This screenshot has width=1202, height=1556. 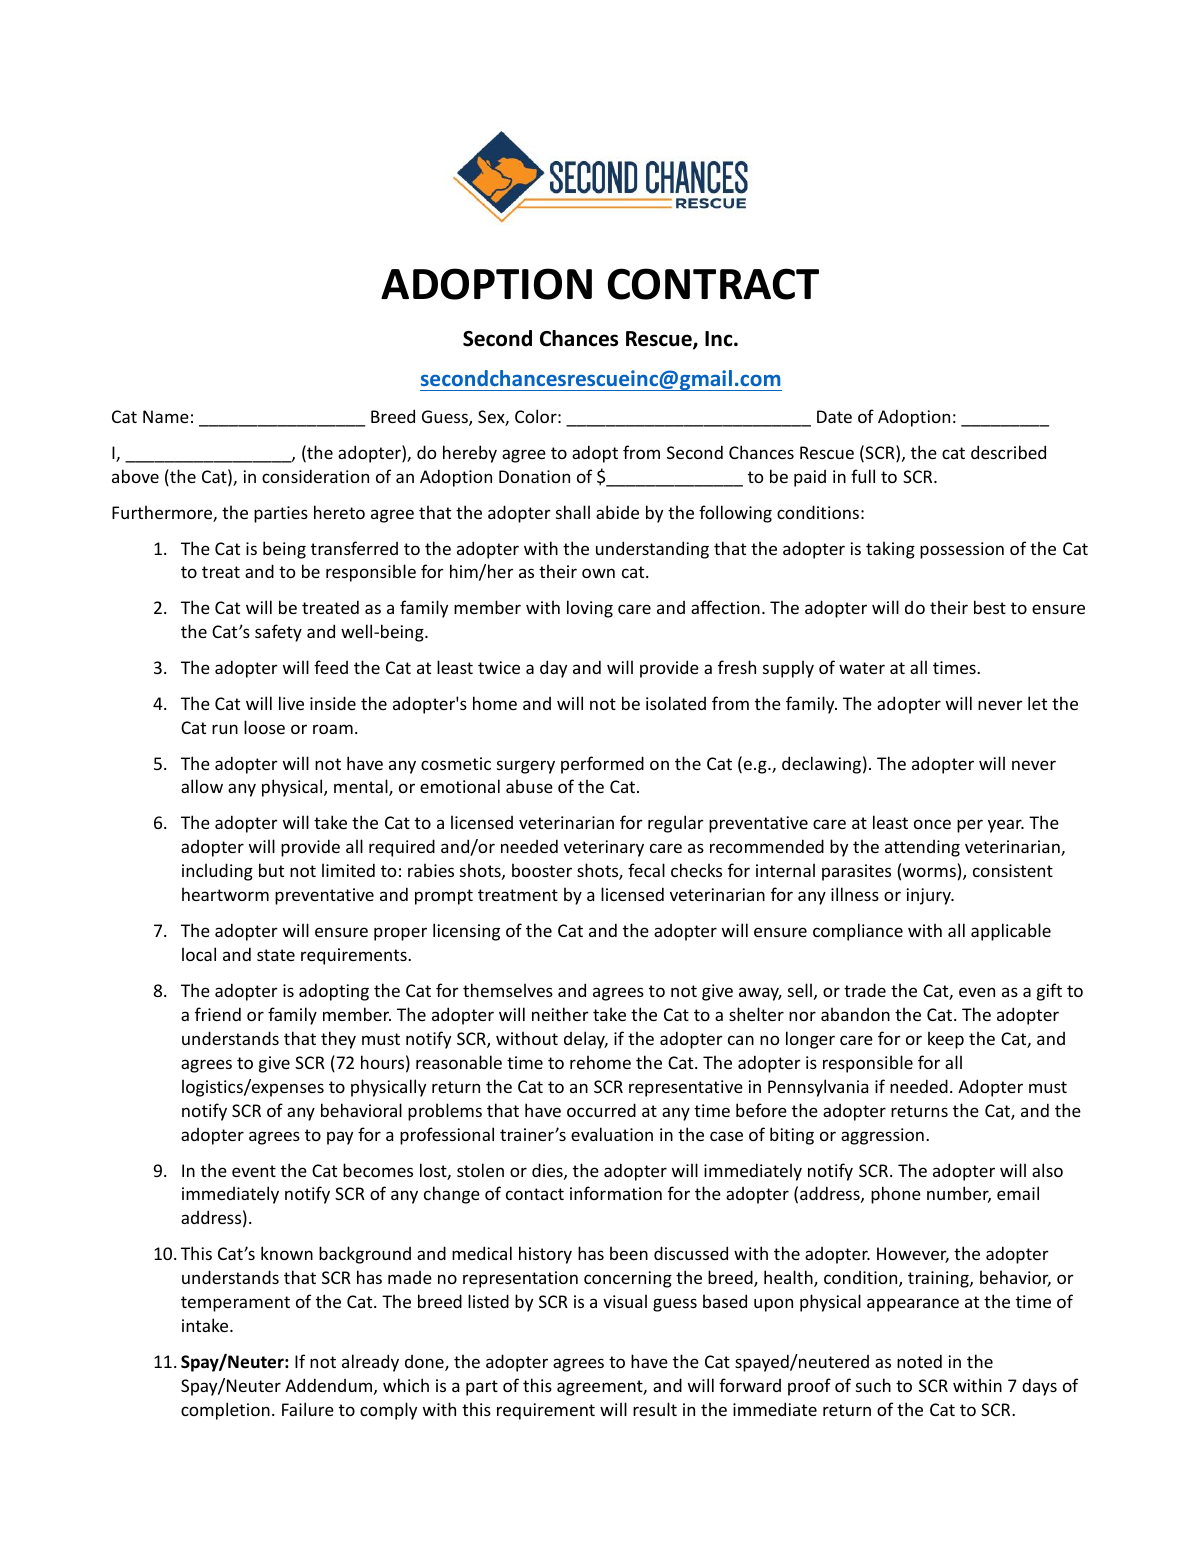 What do you see at coordinates (271, 870) in the screenshot?
I see `but` at bounding box center [271, 870].
